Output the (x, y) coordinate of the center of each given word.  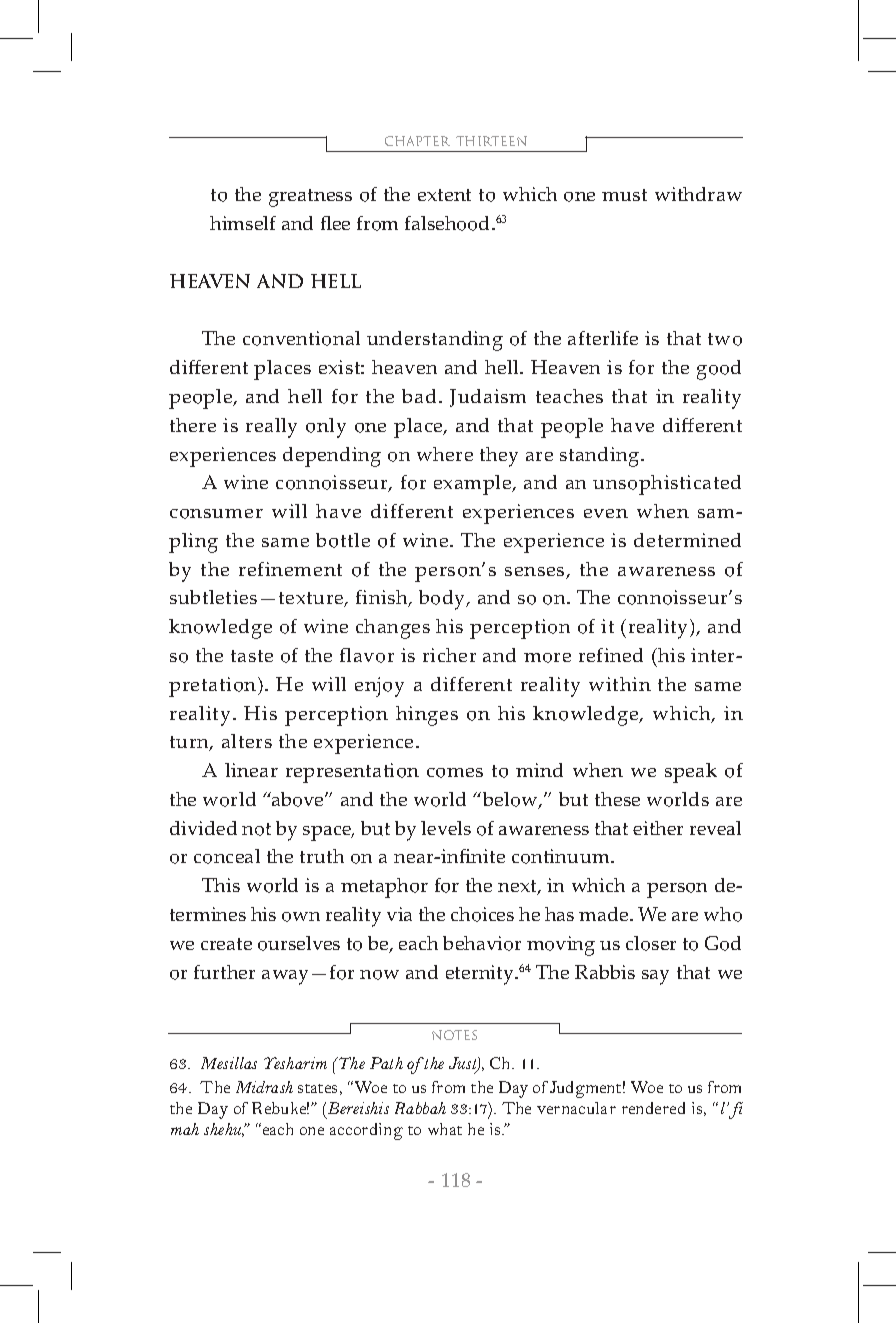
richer (449, 655)
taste (252, 656)
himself (243, 223)
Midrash (264, 1087)
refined (611, 655)
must (624, 195)
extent (444, 195)
